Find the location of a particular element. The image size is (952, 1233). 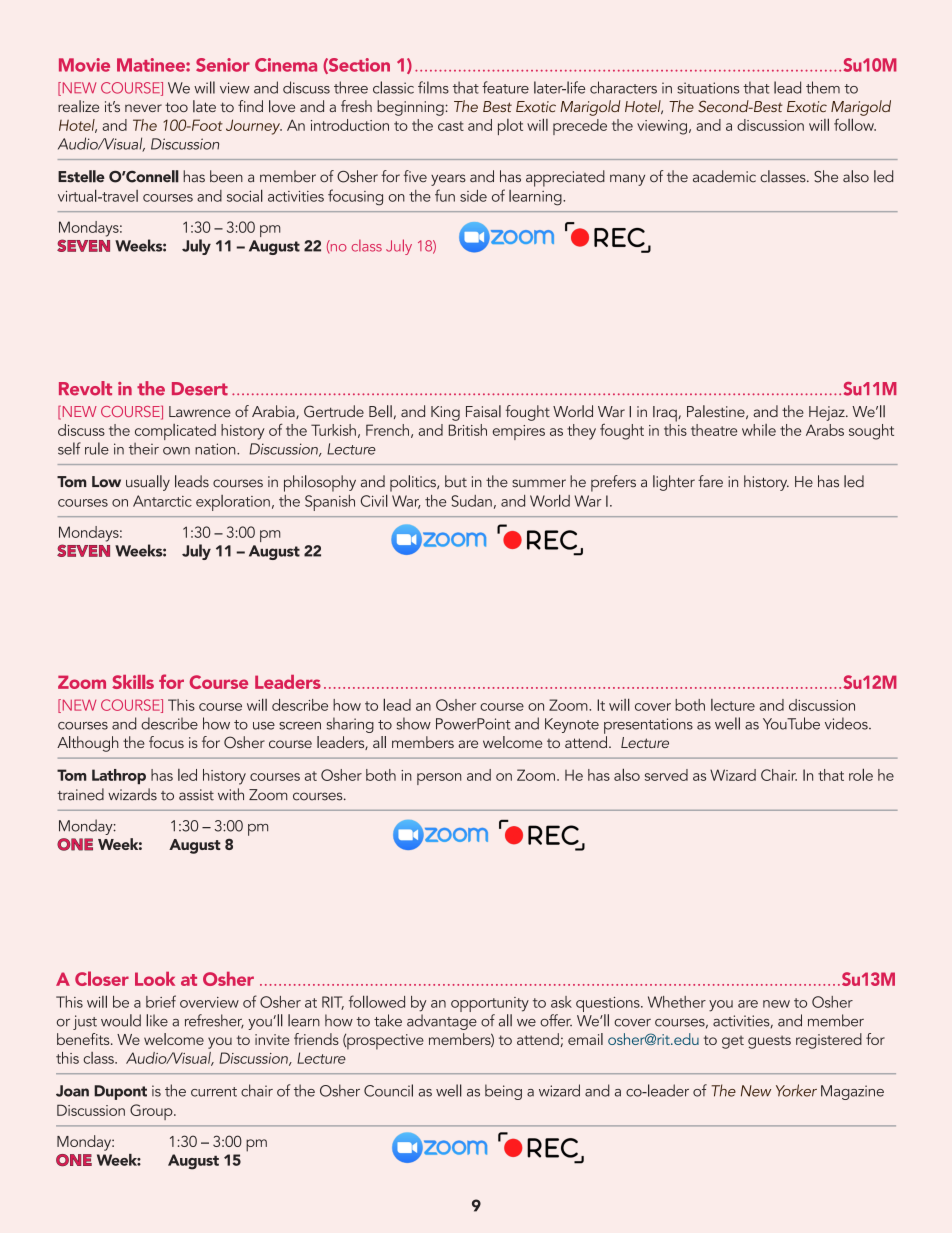

role is located at coordinates (861, 774).
